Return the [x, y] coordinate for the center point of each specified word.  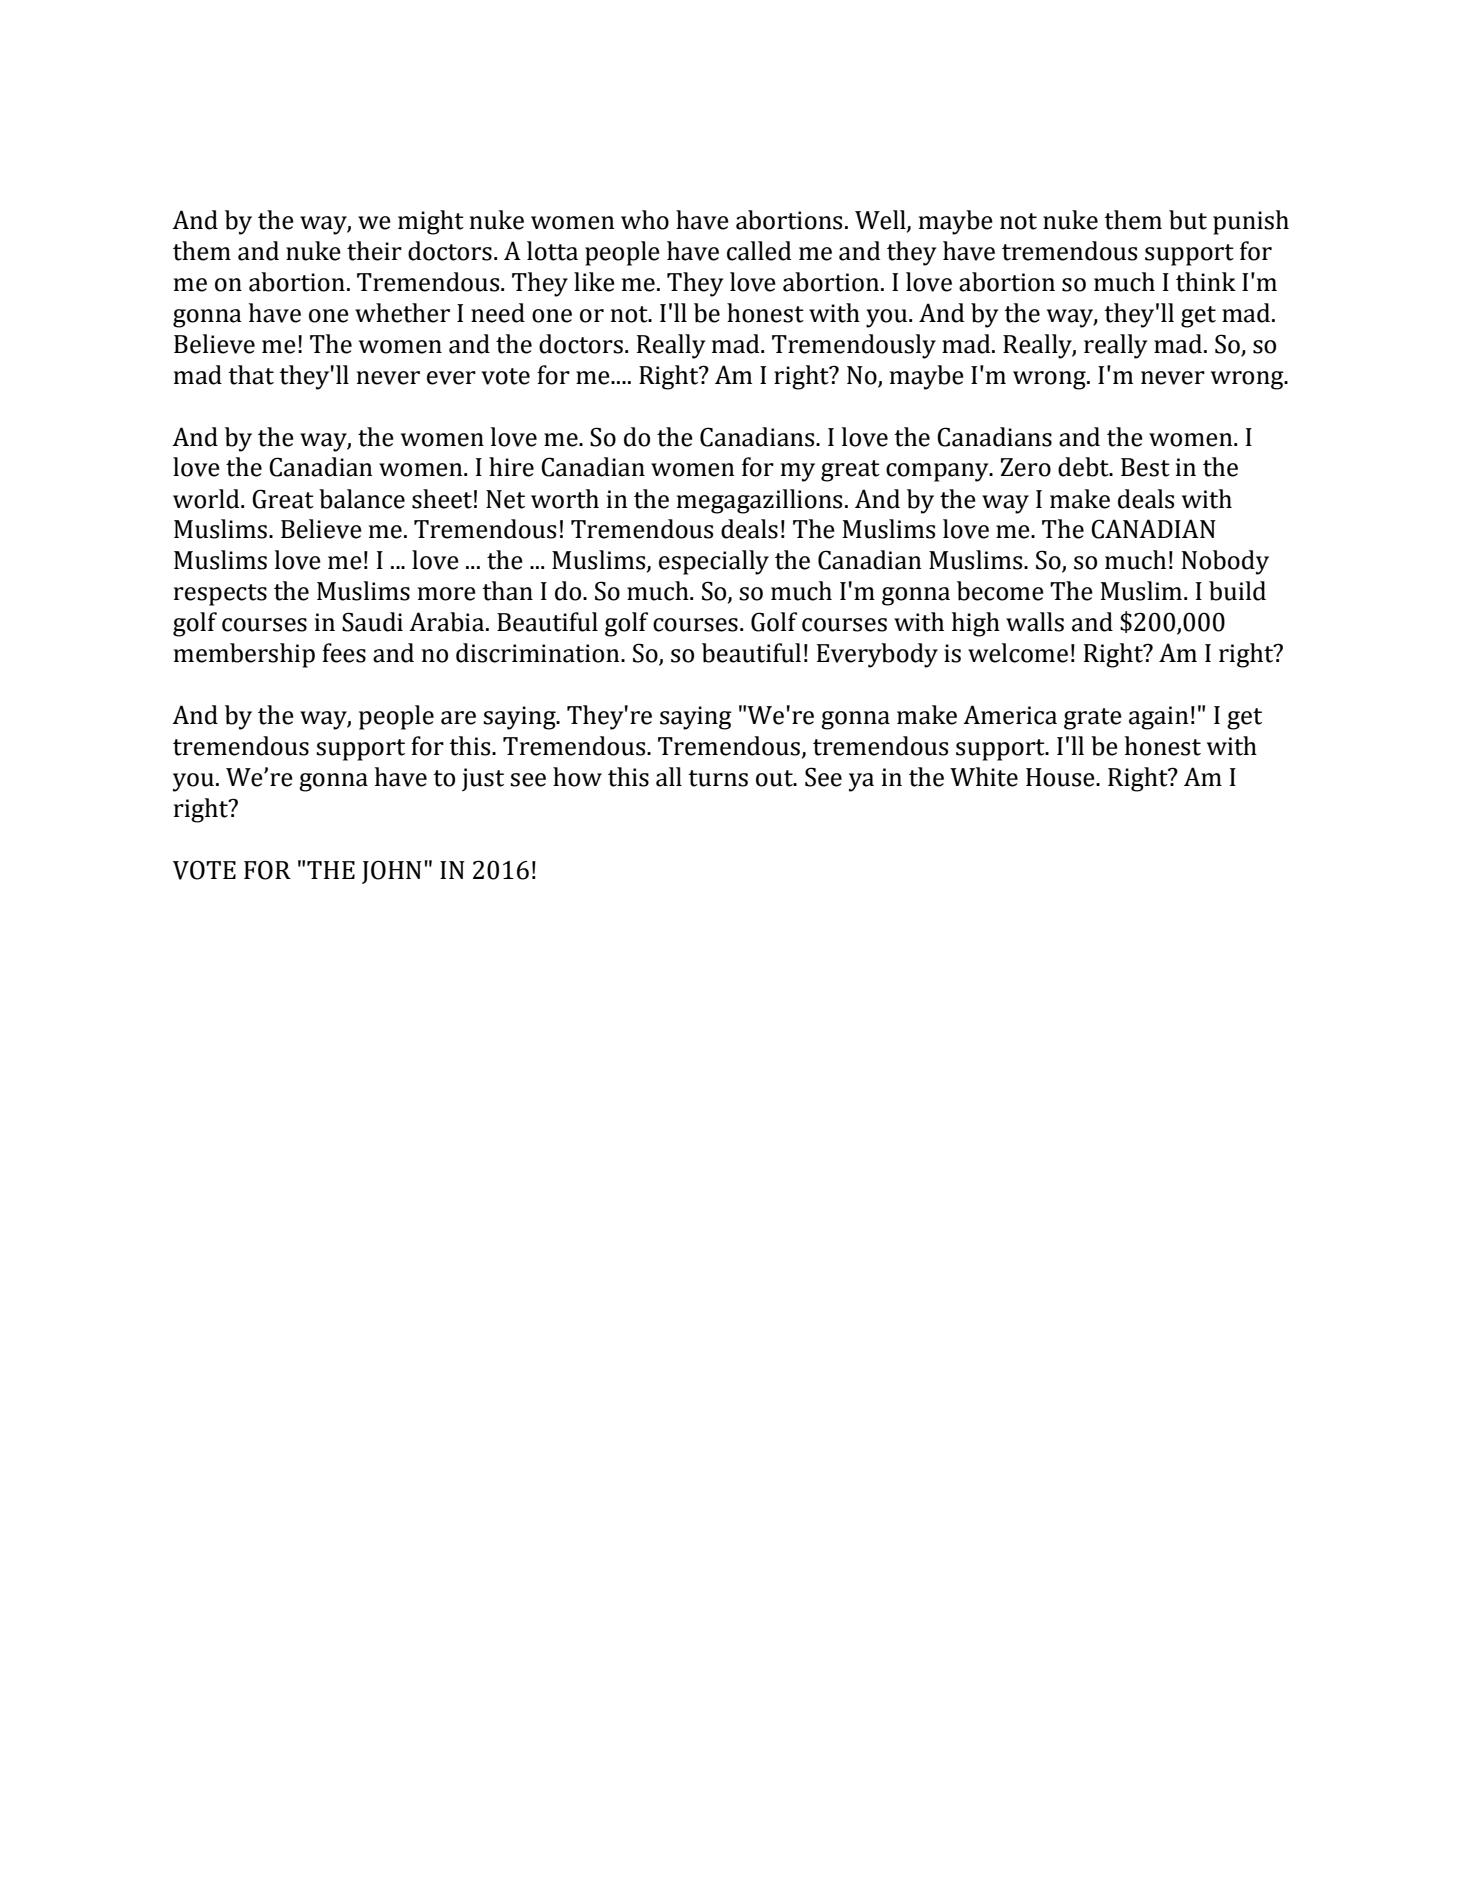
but [1188, 220]
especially [714, 562]
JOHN [392, 872]
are [458, 718]
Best [1145, 467]
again [1159, 718]
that [251, 375]
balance [362, 499]
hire [511, 467]
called [759, 251]
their [374, 251]
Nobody [1225, 562]
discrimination [539, 653]
